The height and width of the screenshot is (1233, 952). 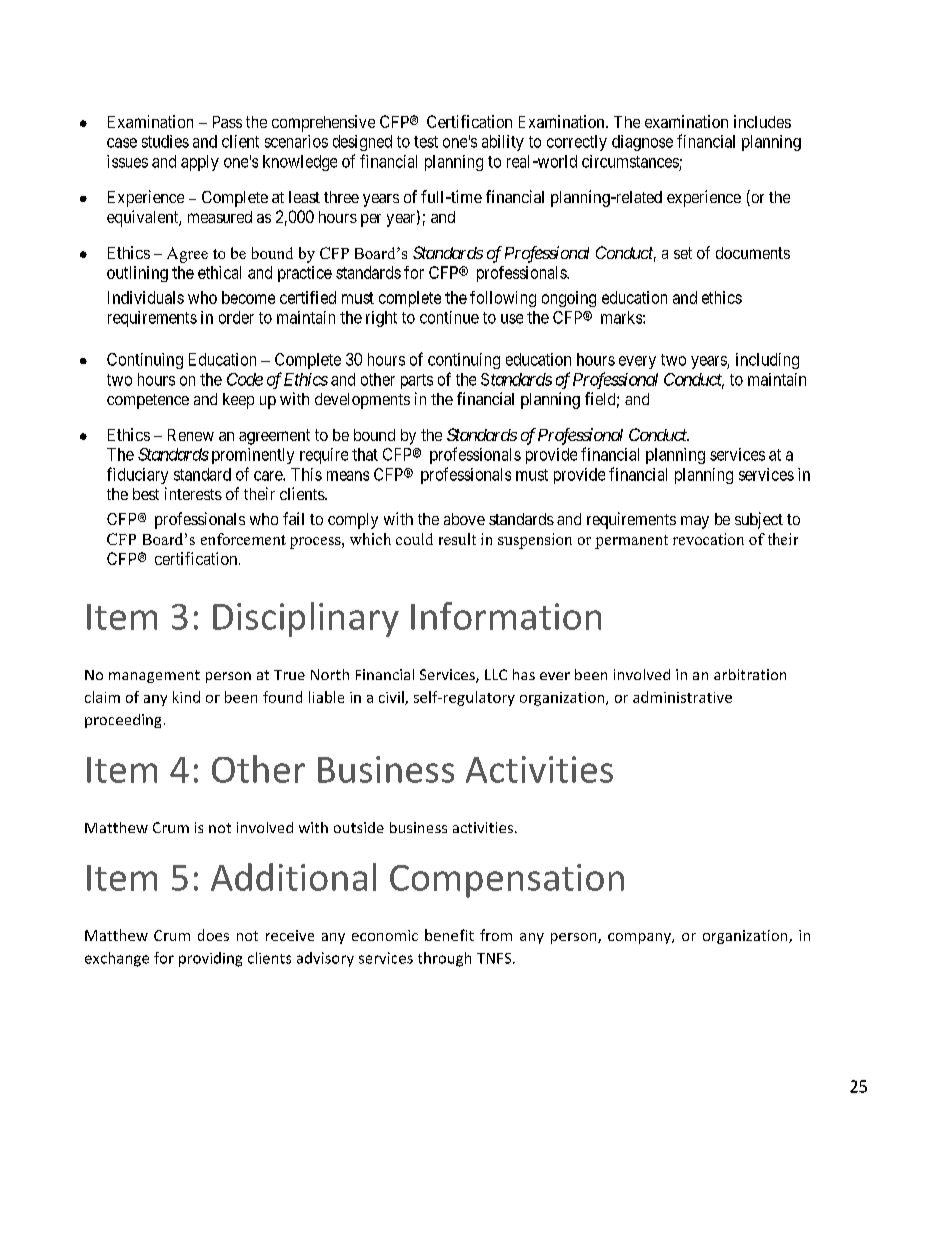 I want to click on administrative, so click(x=682, y=697).
